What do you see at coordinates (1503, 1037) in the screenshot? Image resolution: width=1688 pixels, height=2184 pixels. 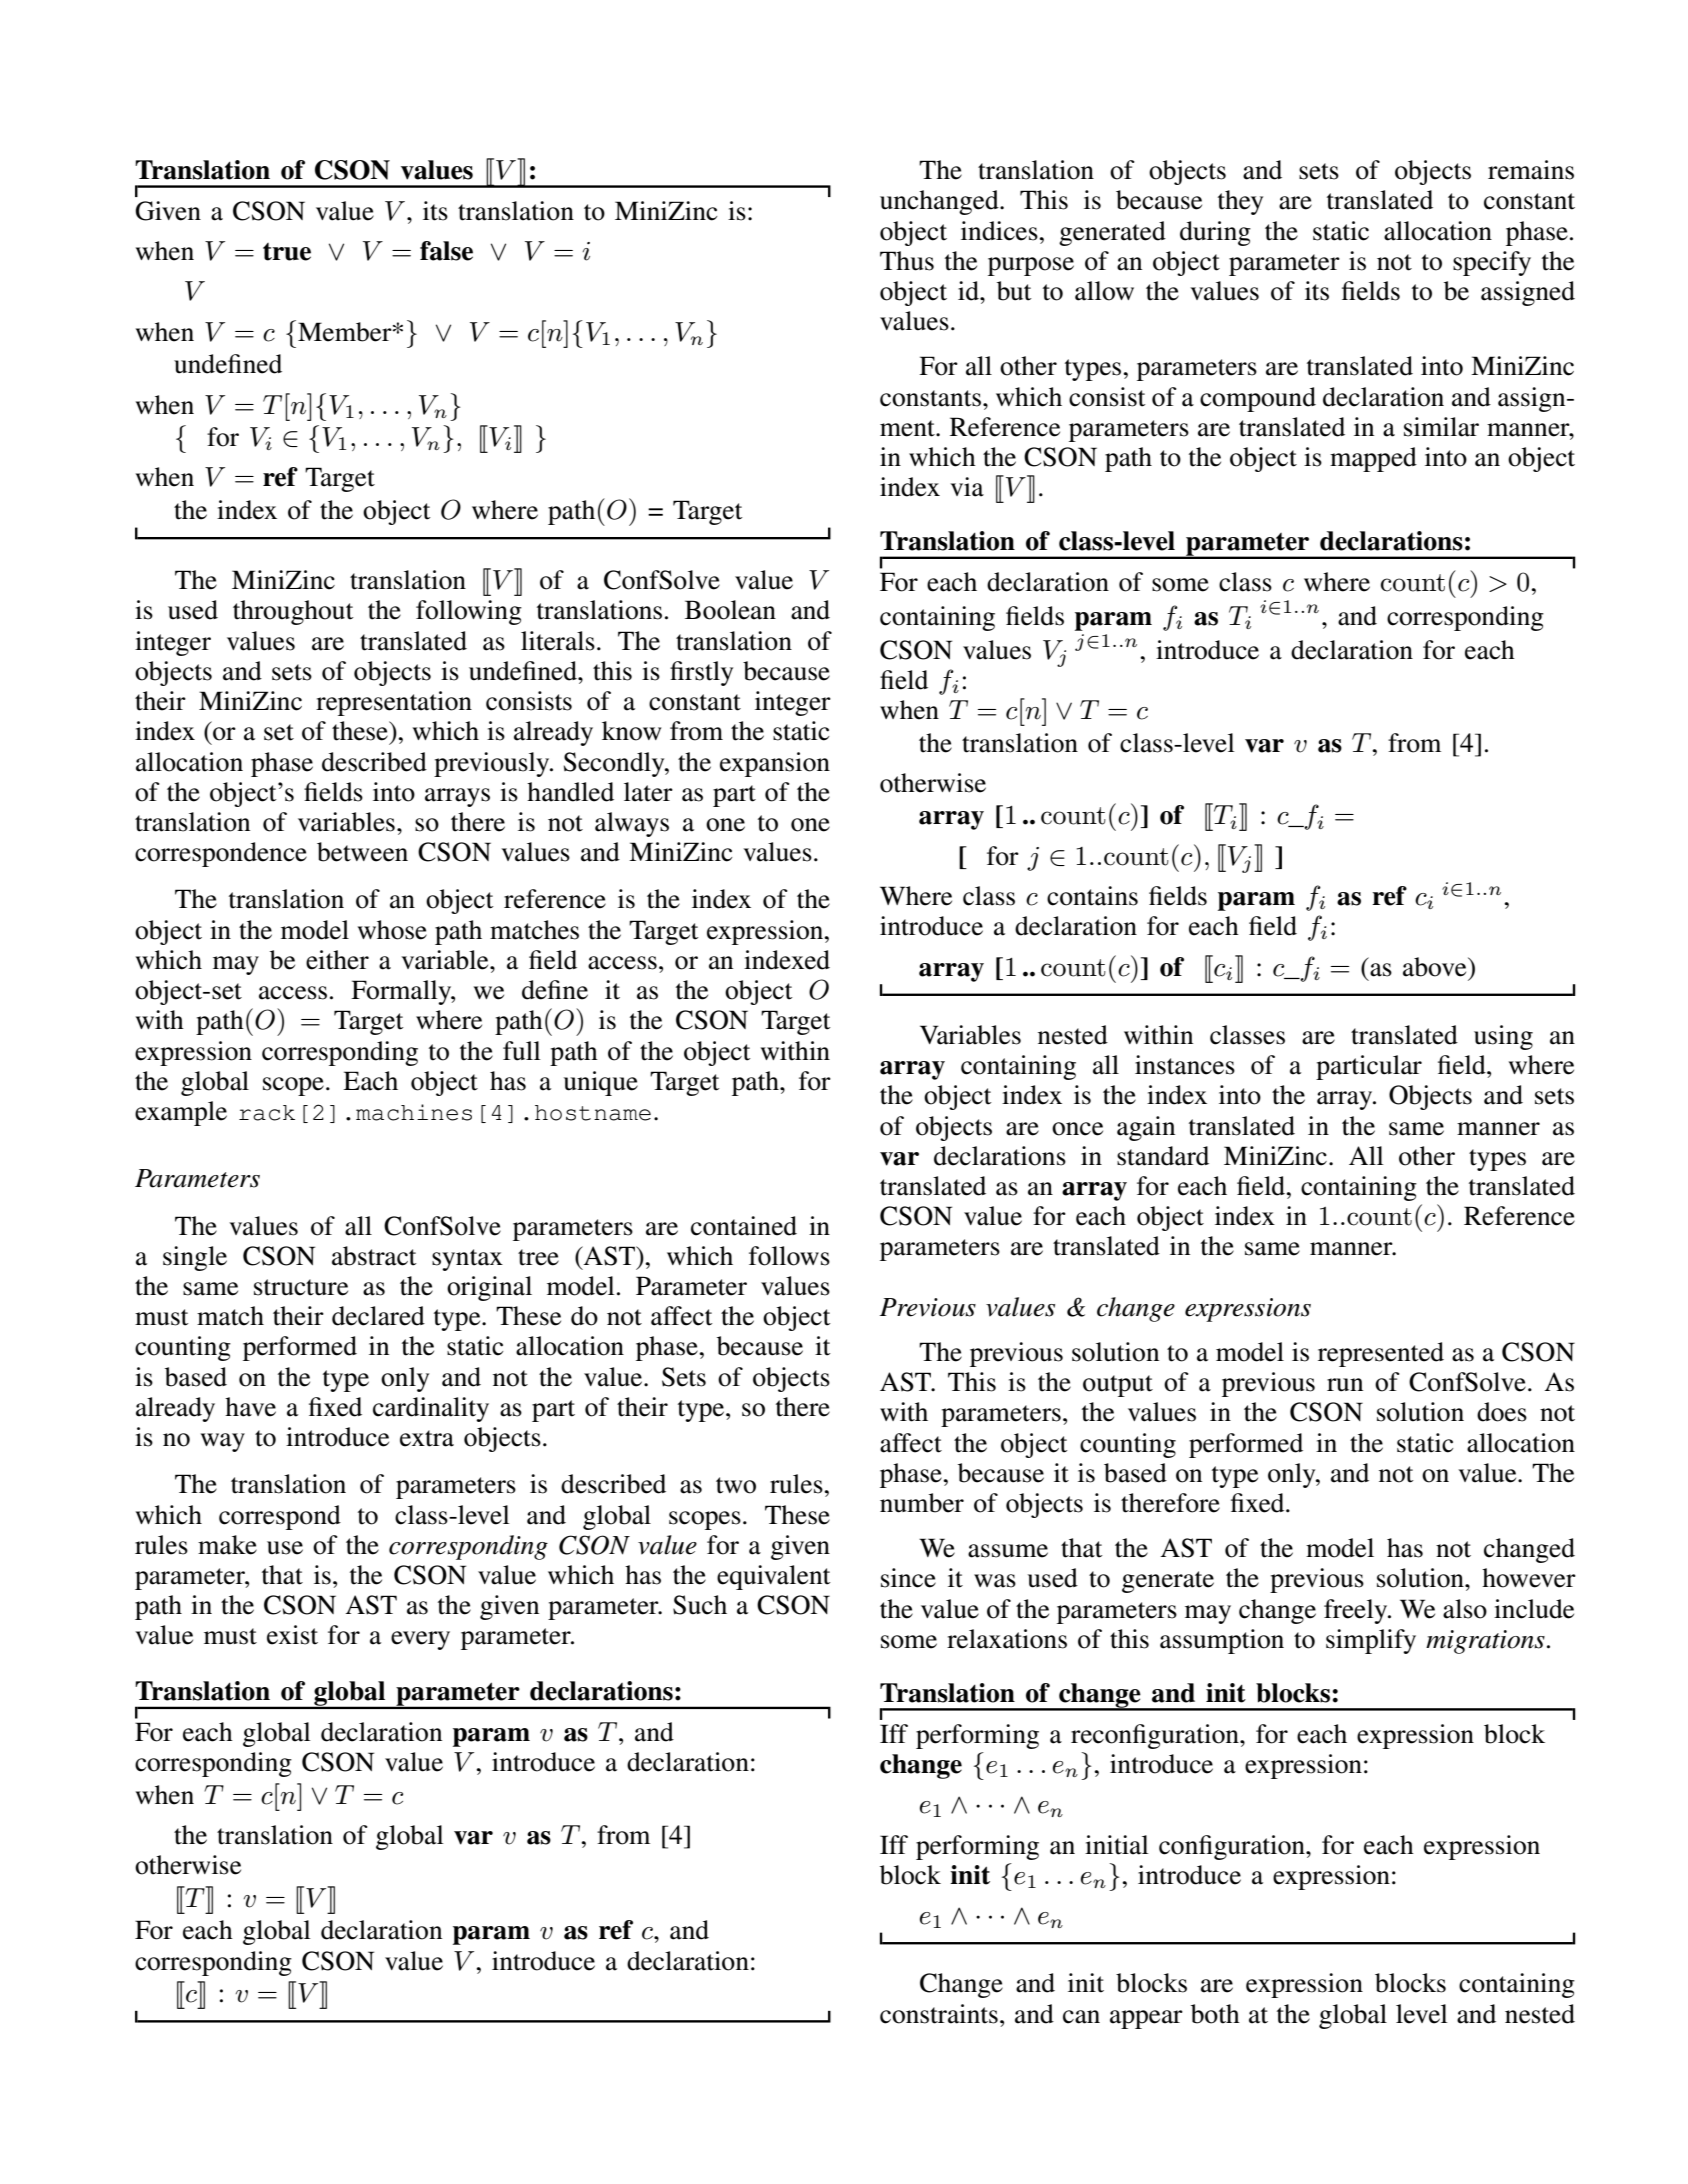 I see `using` at bounding box center [1503, 1037].
